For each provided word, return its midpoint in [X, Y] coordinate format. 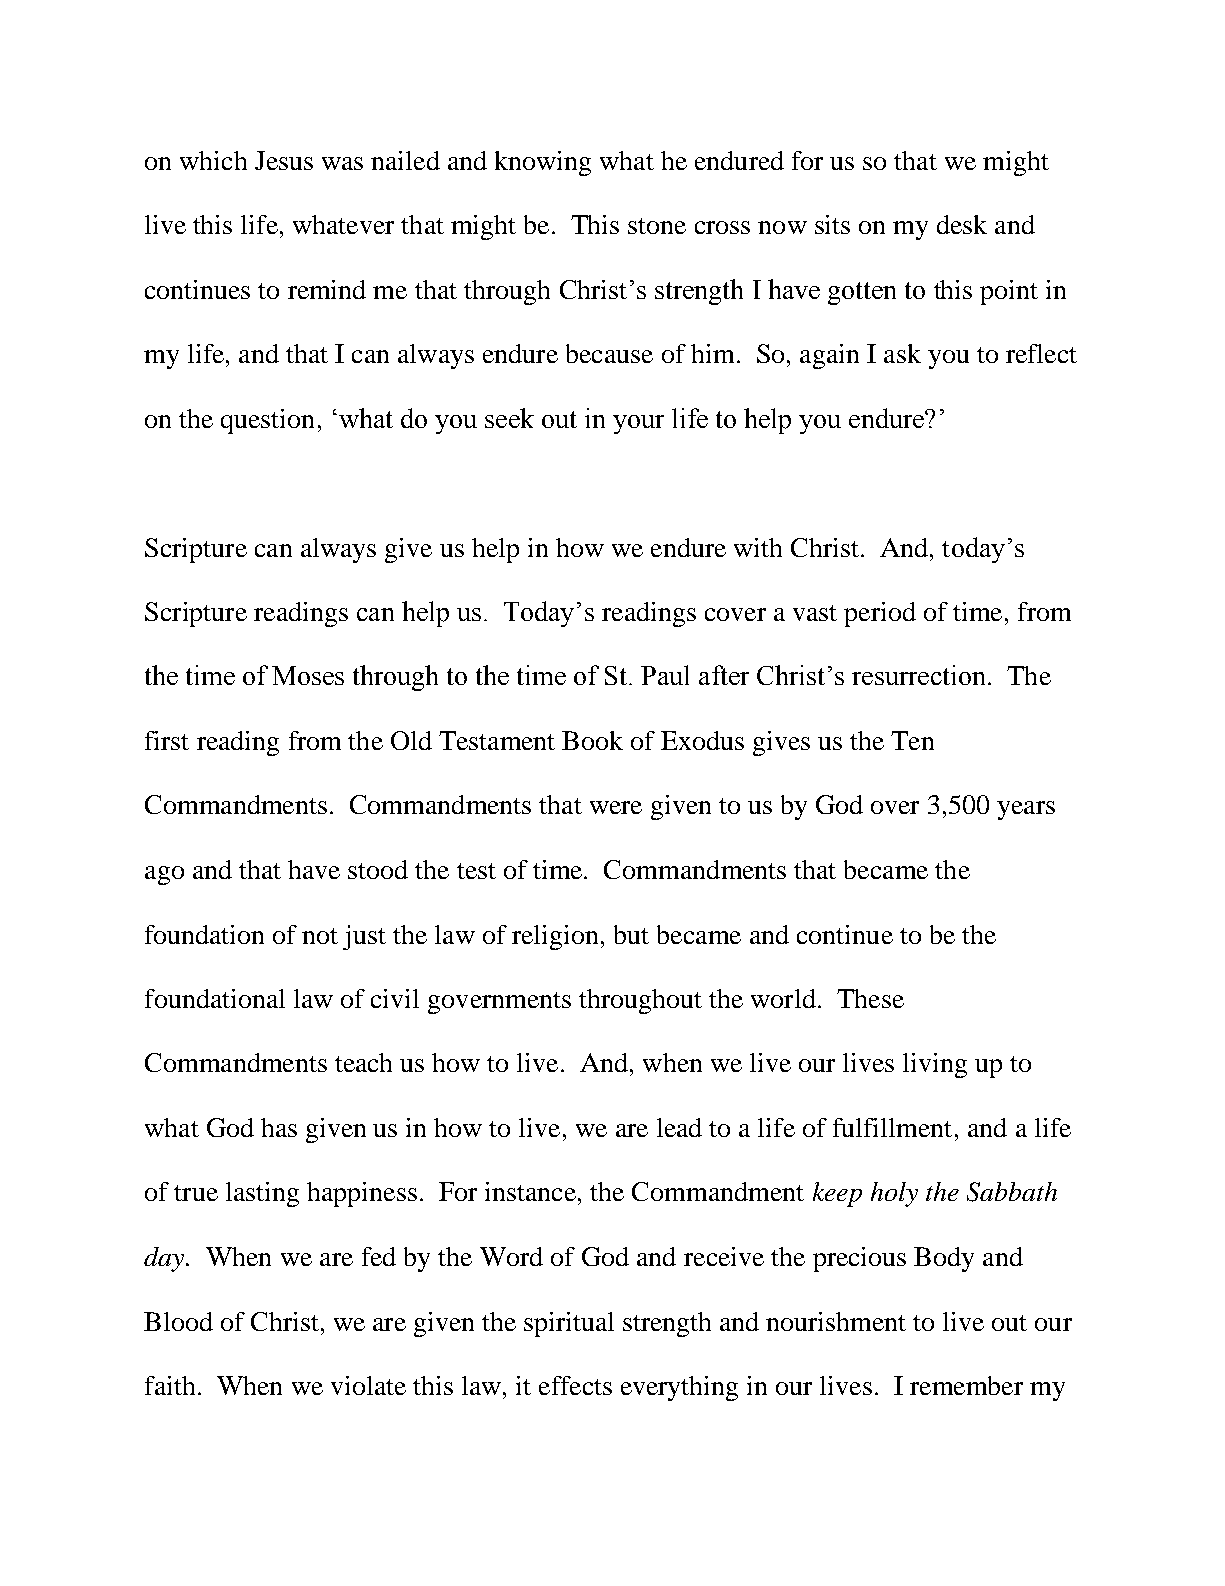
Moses [308, 675]
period [880, 614]
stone [657, 226]
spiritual [569, 1324]
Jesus [284, 160]
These [870, 998]
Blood [178, 1321]
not [320, 936]
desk [962, 224]
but [631, 934]
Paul [665, 675]
